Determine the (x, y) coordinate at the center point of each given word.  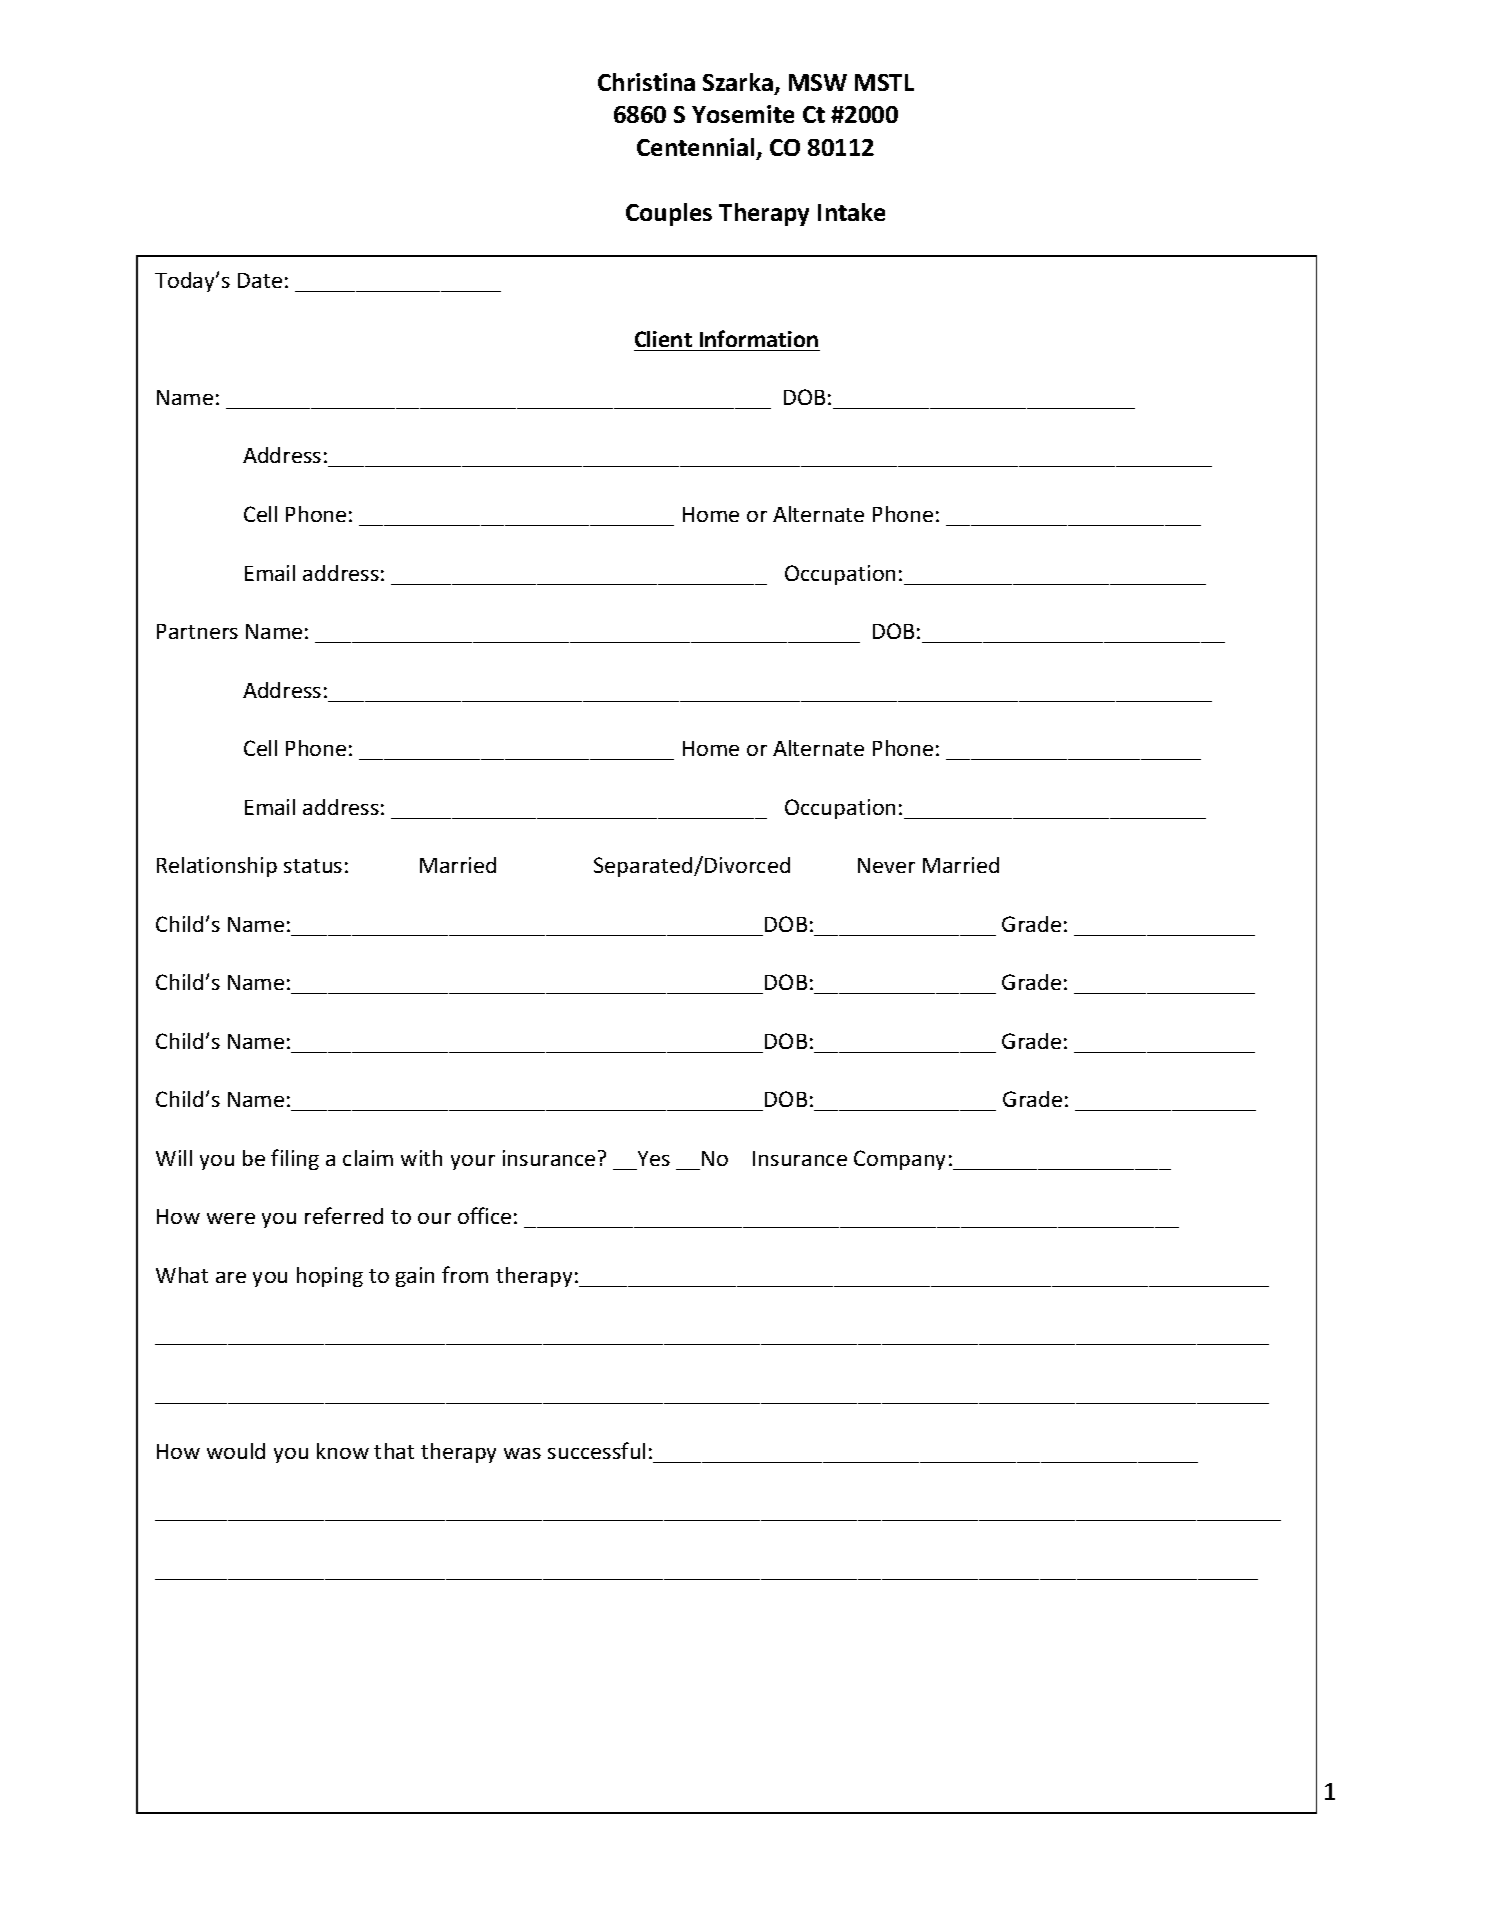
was (522, 1453)
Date (260, 280)
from (465, 1274)
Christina (646, 82)
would (236, 1451)
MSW (818, 82)
